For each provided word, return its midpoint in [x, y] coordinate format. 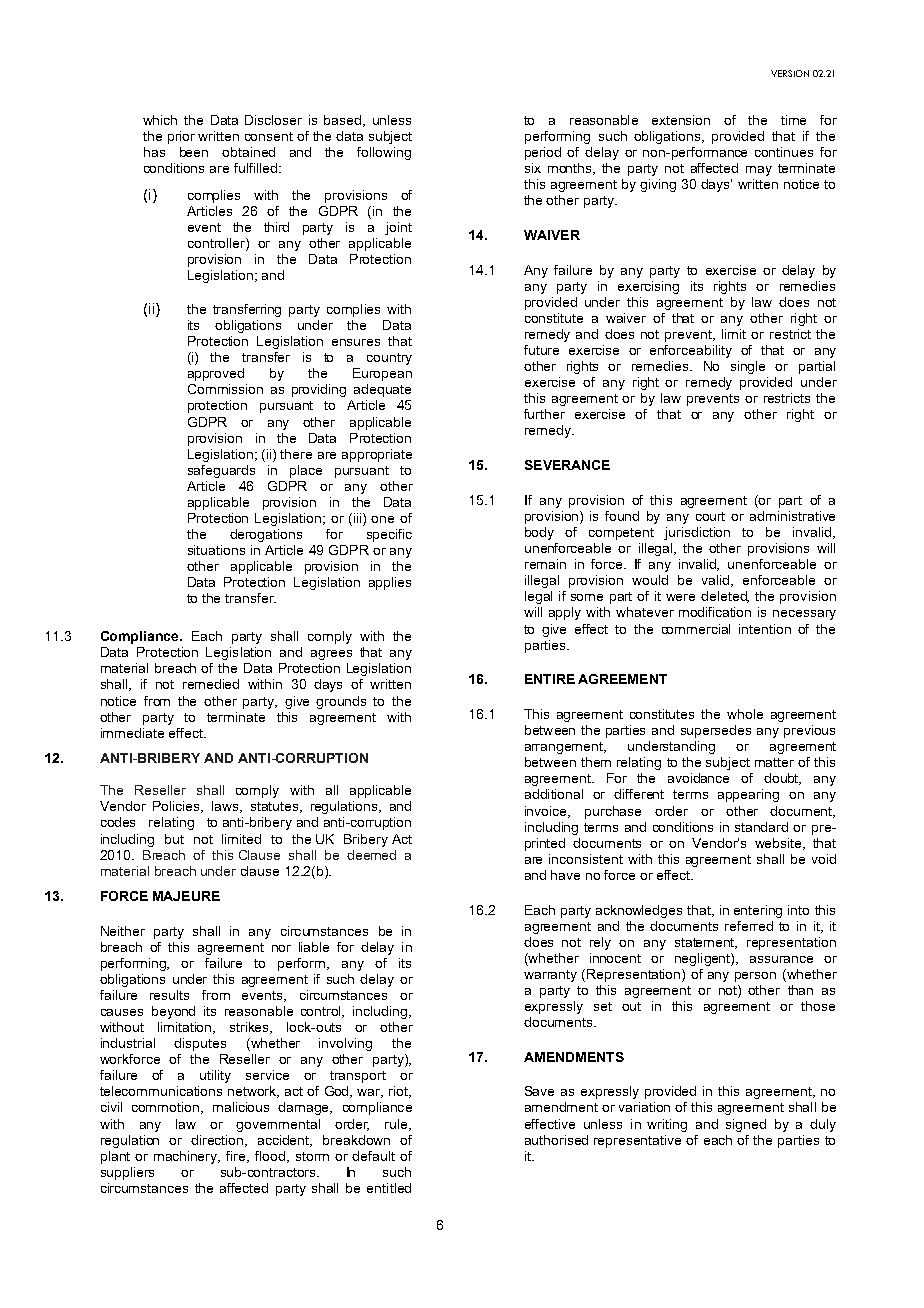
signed [746, 1125]
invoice [547, 812]
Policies [177, 807]
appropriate [377, 455]
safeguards [221, 471]
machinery [187, 1157]
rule [397, 1125]
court [710, 516]
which [160, 120]
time [793, 120]
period [543, 153]
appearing [748, 795]
